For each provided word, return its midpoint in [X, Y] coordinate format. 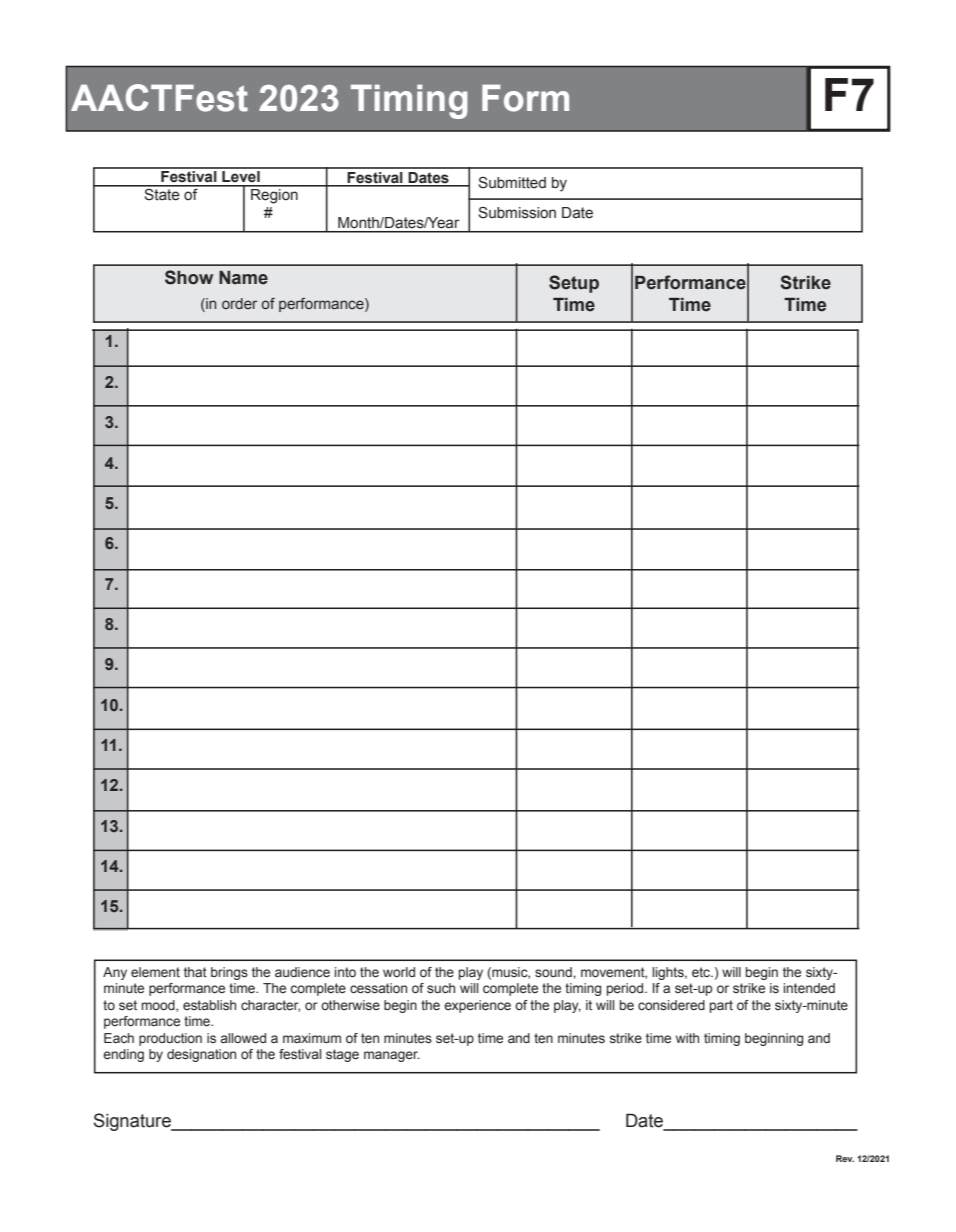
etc [702, 972]
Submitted [512, 183]
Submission [517, 213]
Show [189, 277]
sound [554, 972]
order [239, 303]
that [195, 972]
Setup [574, 284]
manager [392, 1056]
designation [201, 1055]
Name [243, 278]
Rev [845, 1158]
